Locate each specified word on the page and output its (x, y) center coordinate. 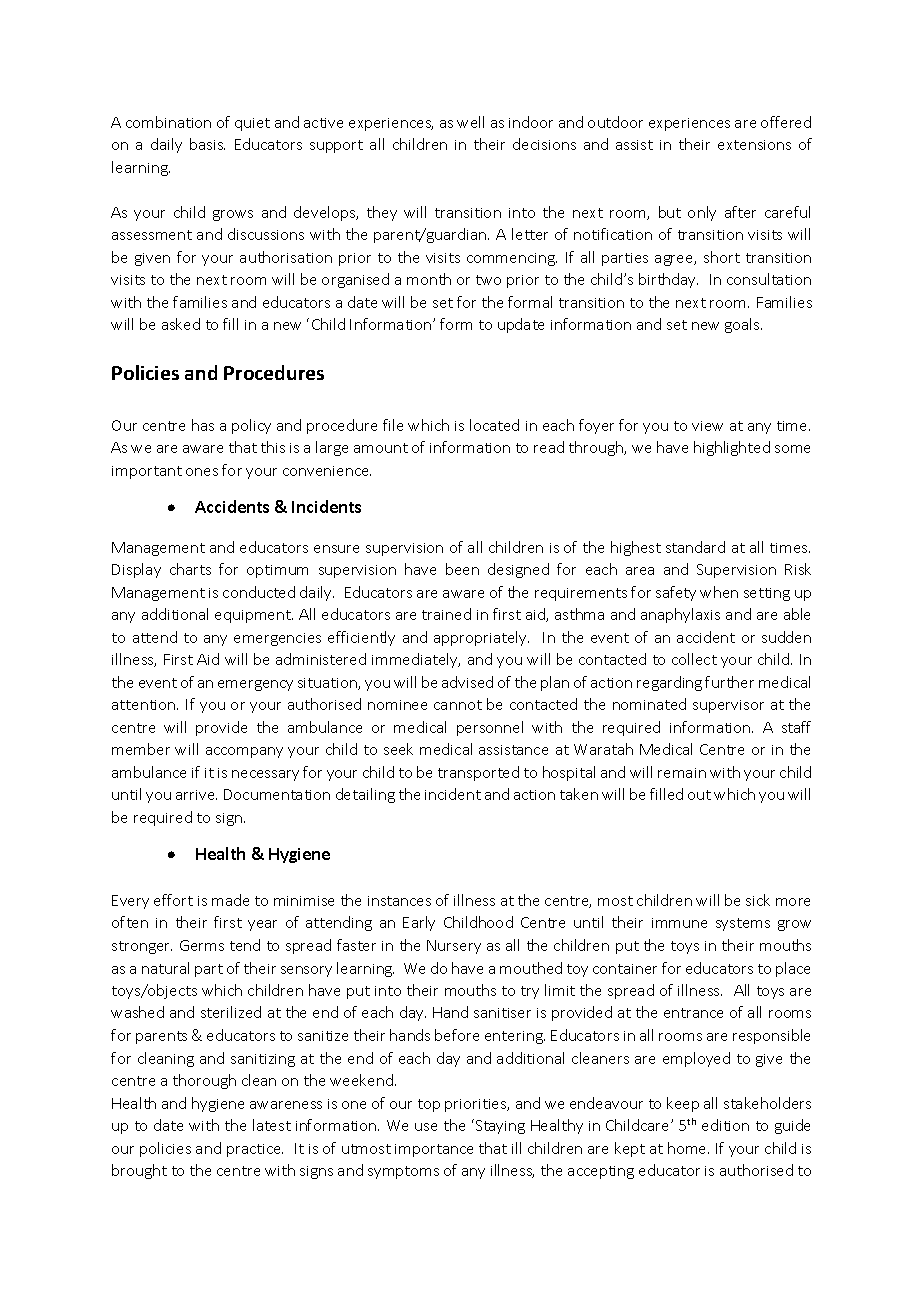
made (230, 900)
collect (694, 659)
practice (255, 1150)
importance (434, 1150)
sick (758, 900)
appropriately (481, 638)
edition (725, 1125)
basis (207, 144)
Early (419, 923)
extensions (754, 145)
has (203, 425)
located (494, 425)
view (707, 426)
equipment (254, 616)
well (470, 122)
